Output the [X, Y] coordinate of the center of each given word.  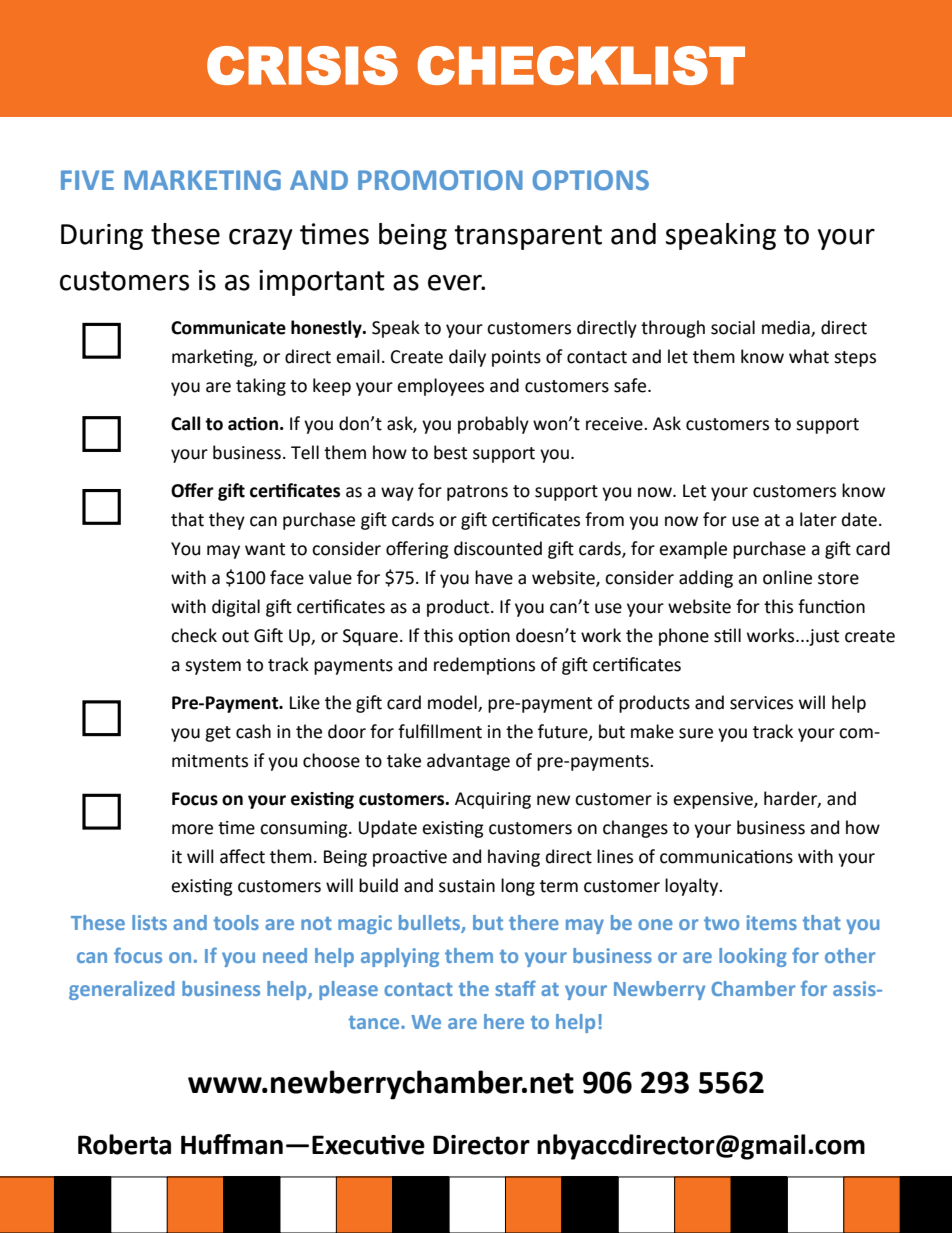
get [218, 734]
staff [515, 988]
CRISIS [302, 65]
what [809, 356]
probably [493, 425]
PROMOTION [440, 180]
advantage [468, 762]
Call [185, 423]
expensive [714, 800]
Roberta [124, 1144]
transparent [528, 237]
